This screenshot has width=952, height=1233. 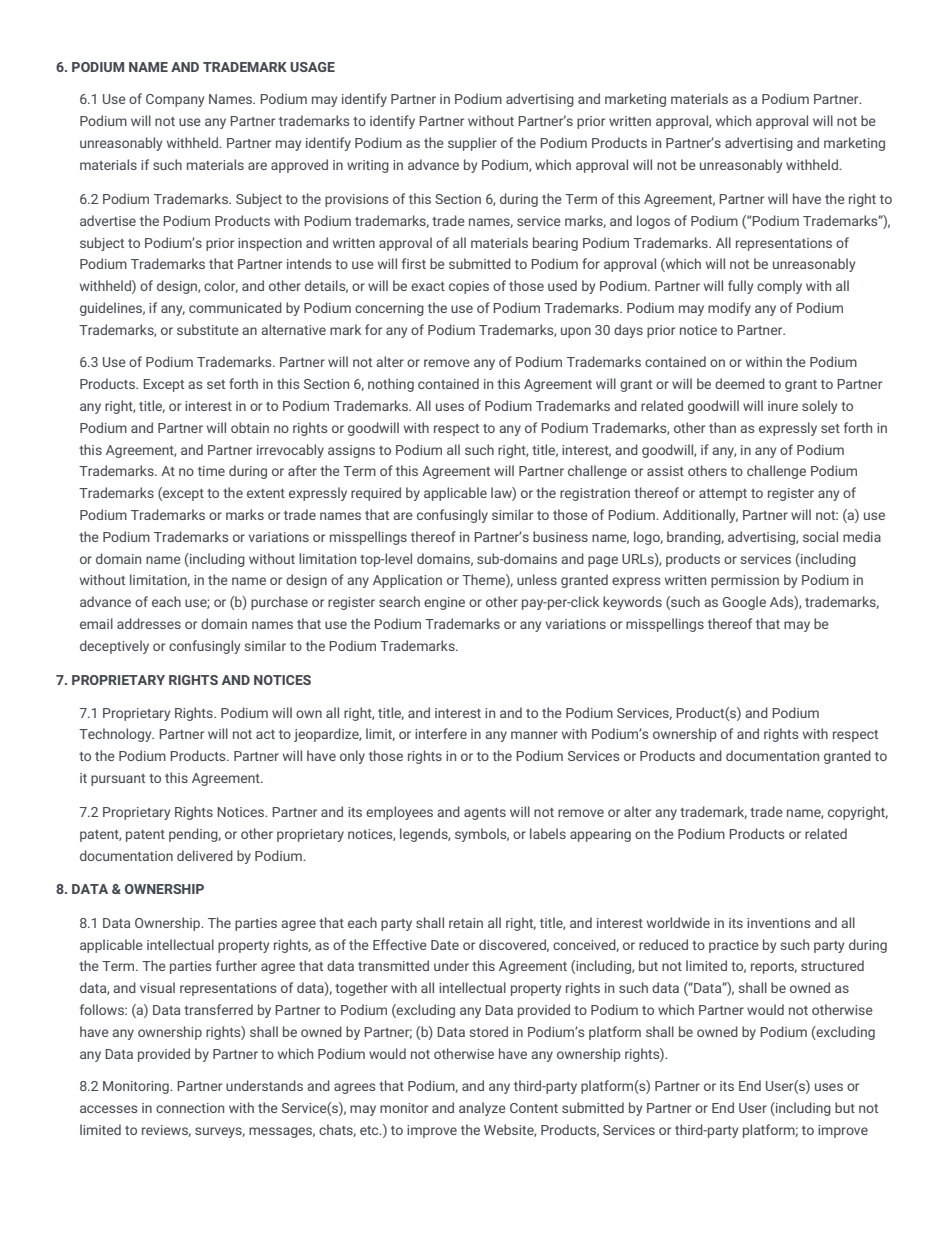 What do you see at coordinates (444, 603) in the screenshot?
I see `engine` at bounding box center [444, 603].
